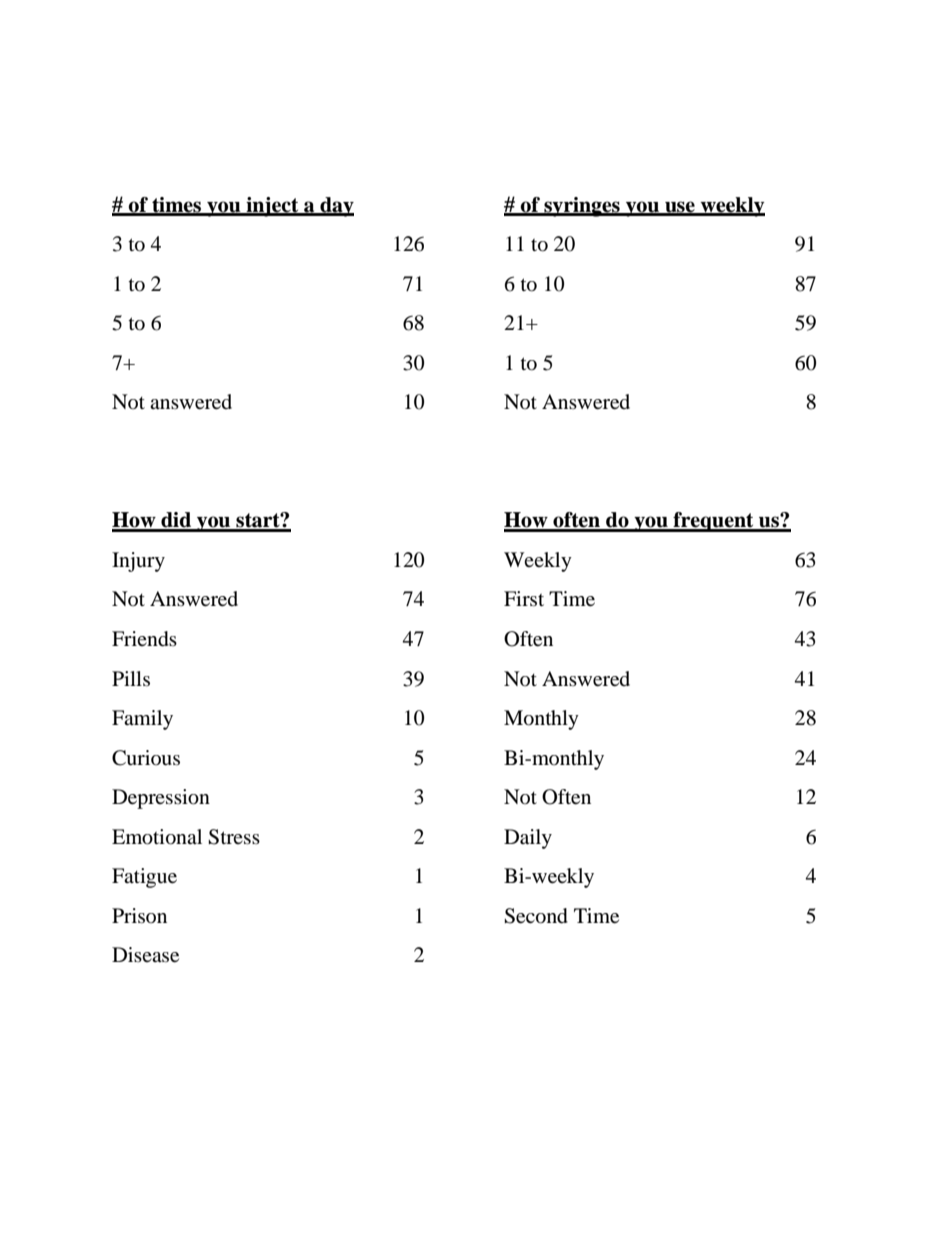  I want to click on day, so click(336, 207).
